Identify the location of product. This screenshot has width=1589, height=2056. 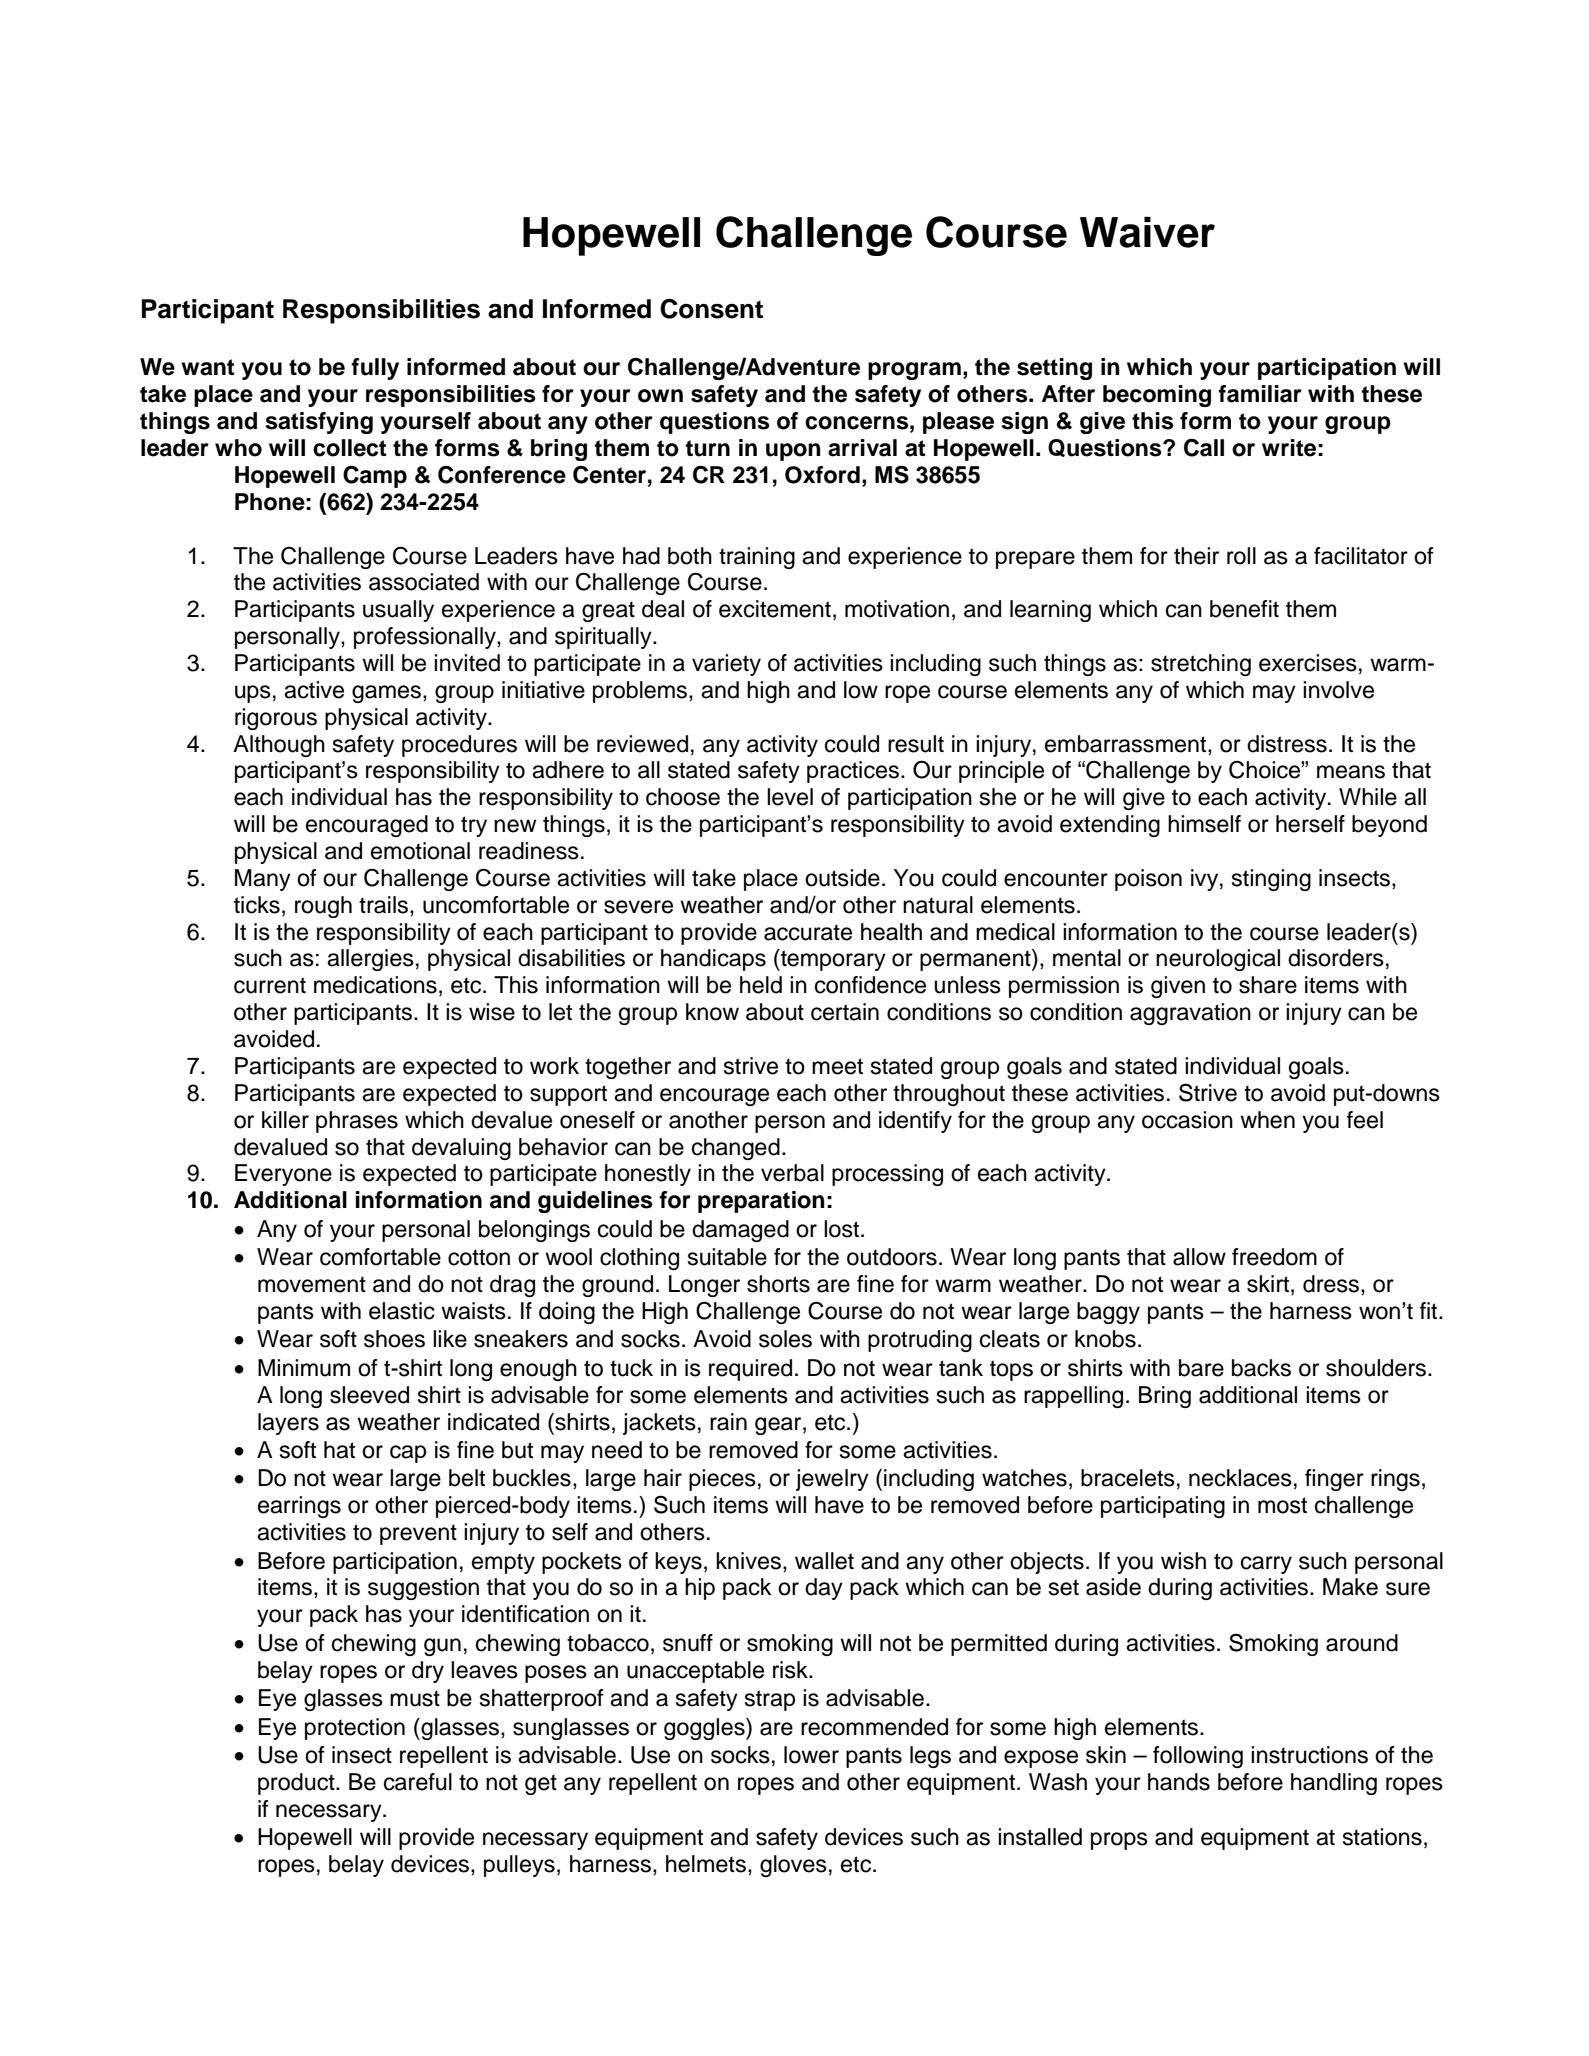
(297, 1784).
